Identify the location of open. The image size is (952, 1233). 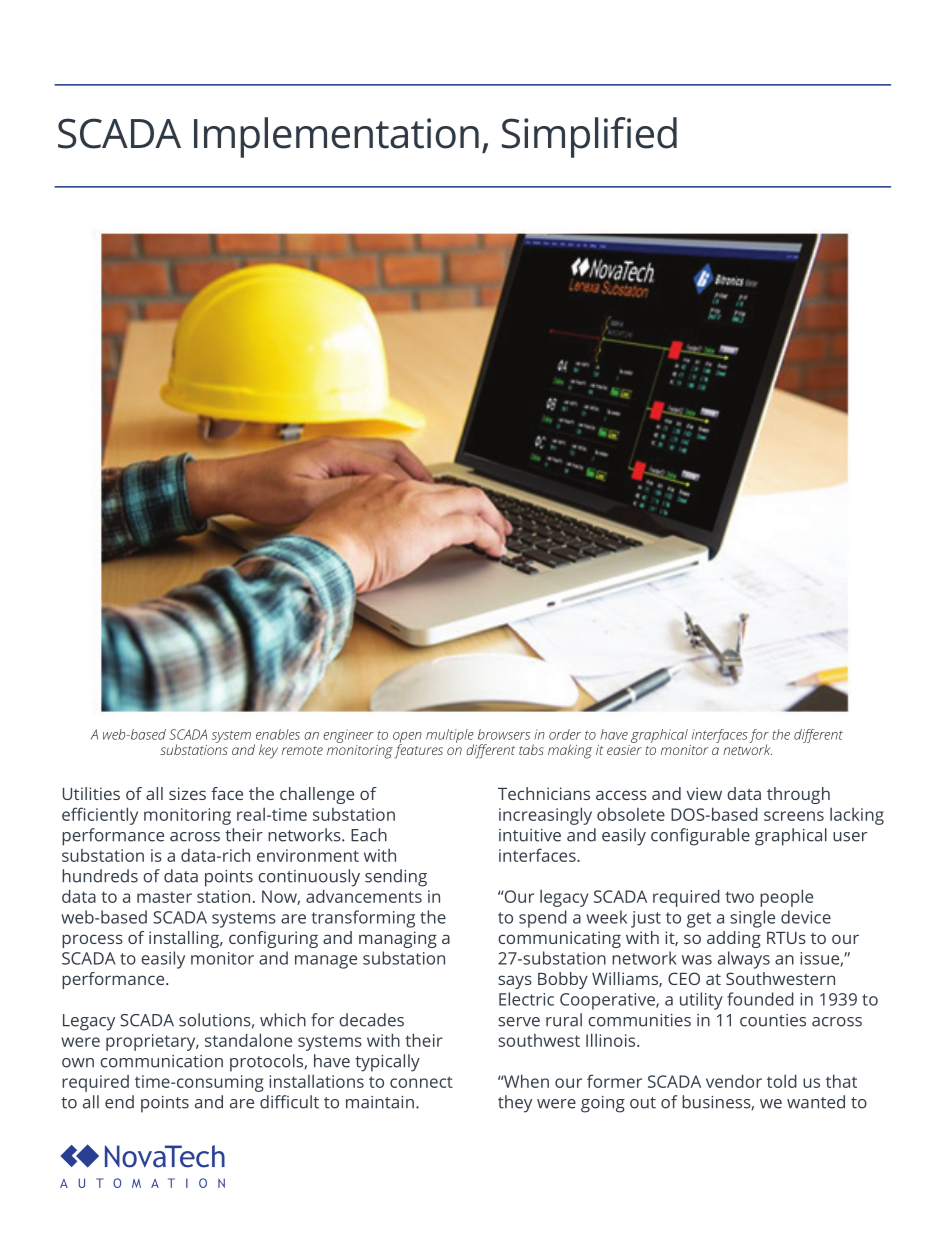
(407, 738).
